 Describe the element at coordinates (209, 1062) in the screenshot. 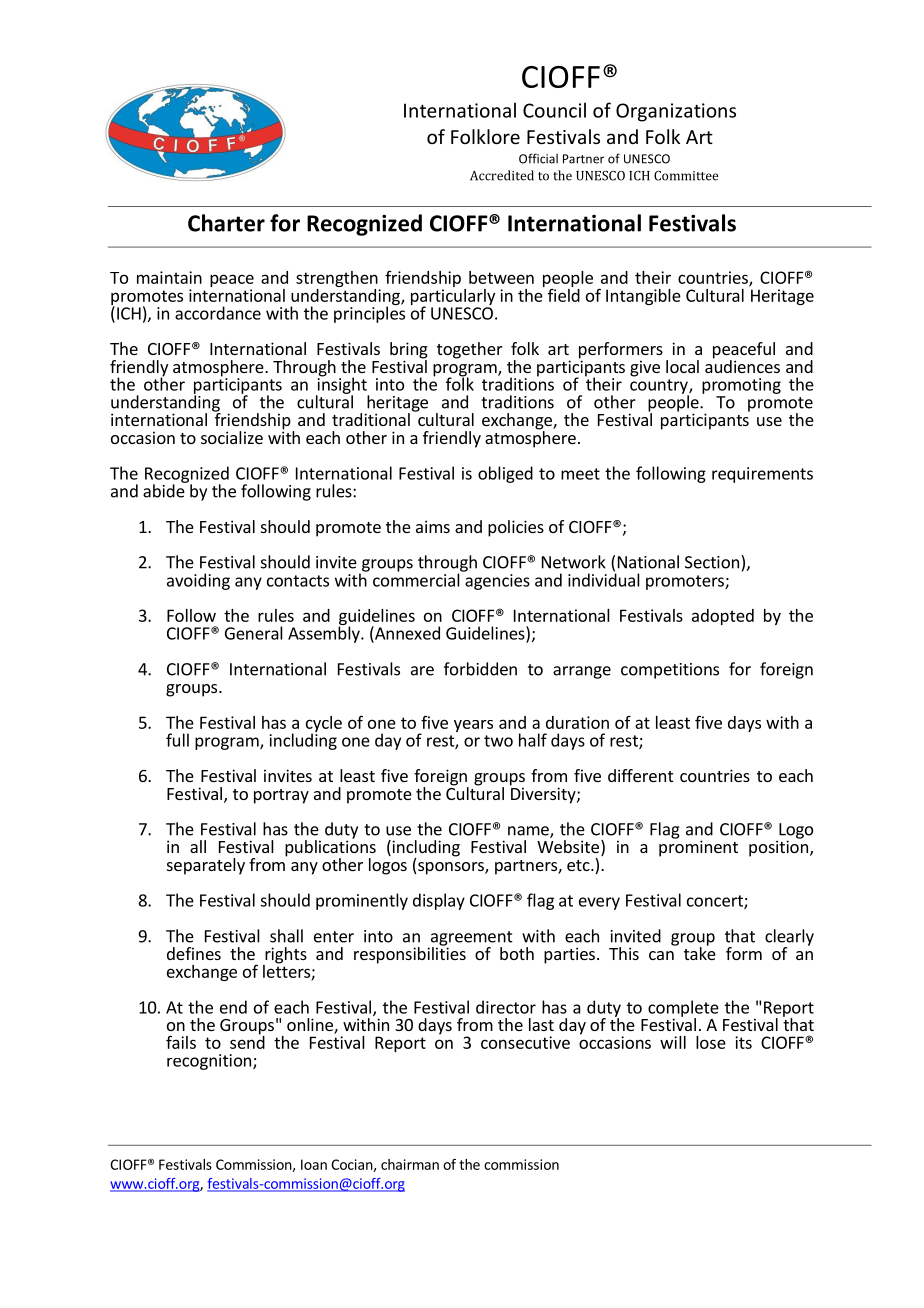

I see `recognition` at that location.
